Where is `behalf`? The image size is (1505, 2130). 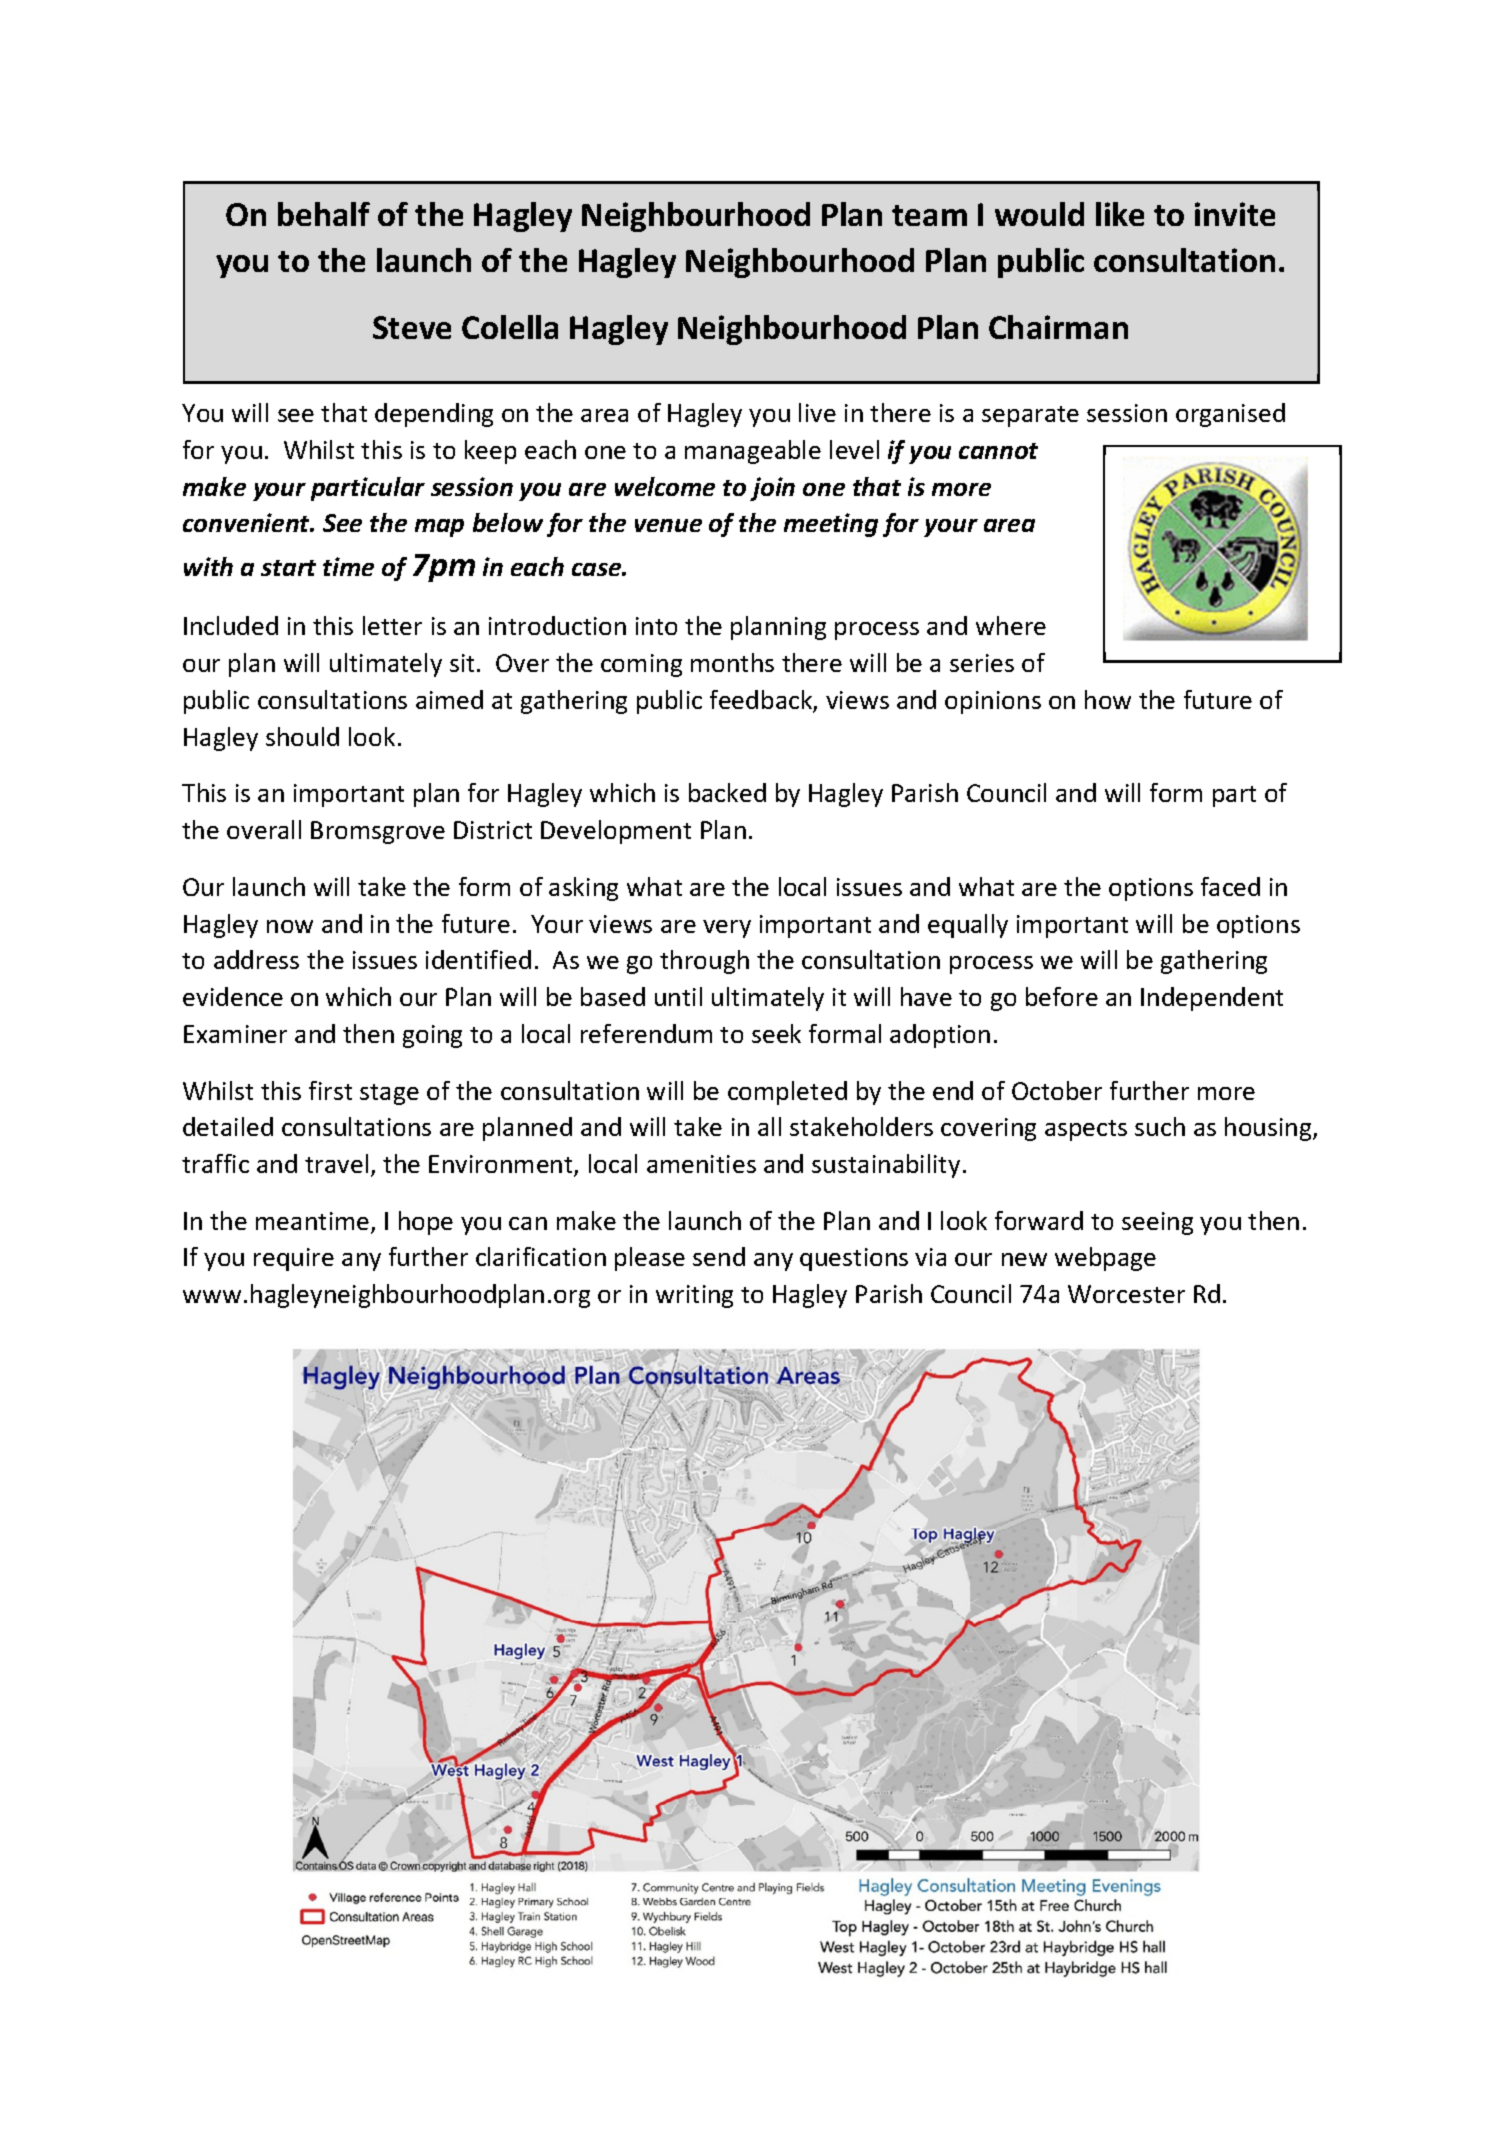 behalf is located at coordinates (324, 214).
